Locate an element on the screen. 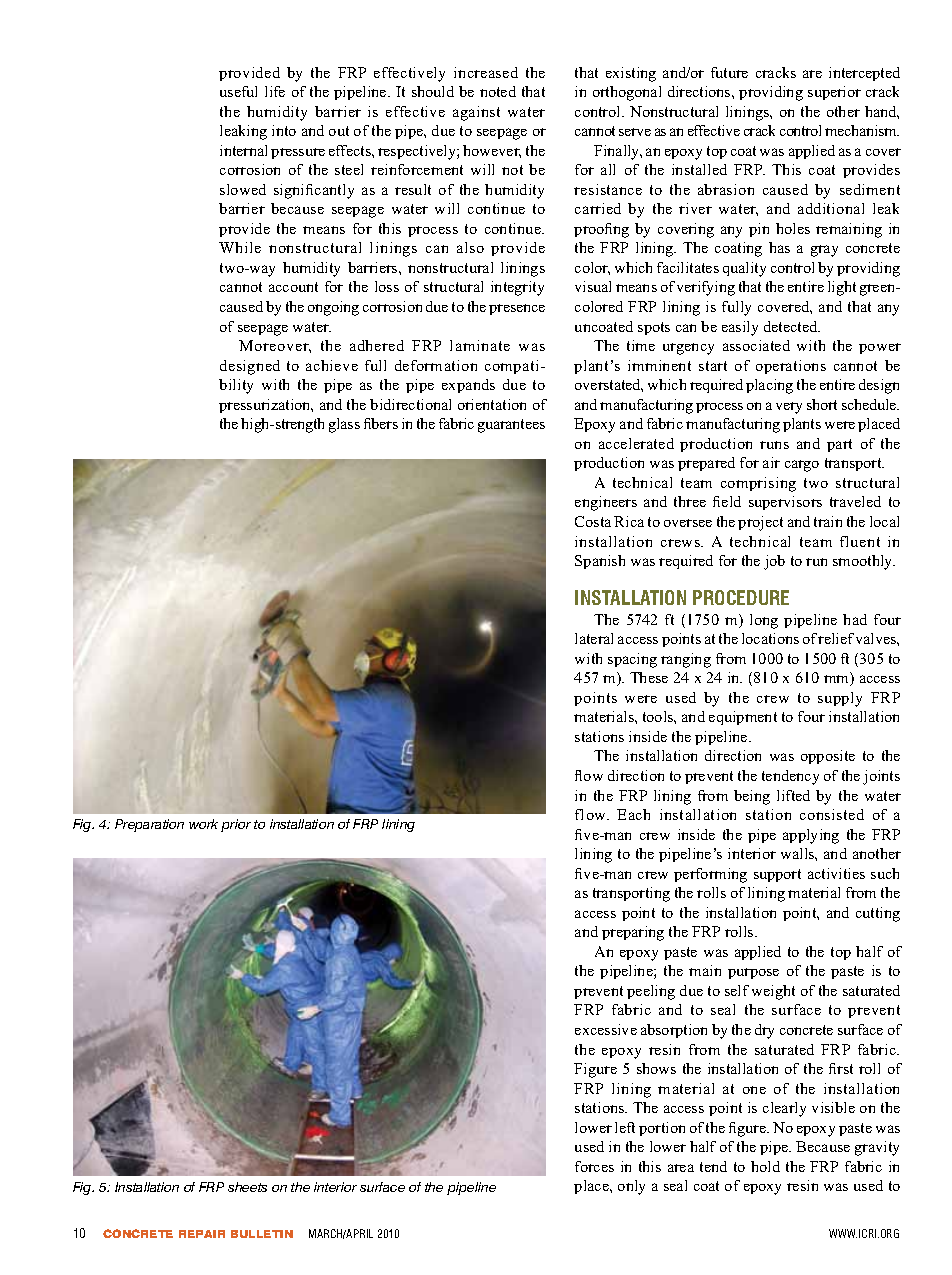 Image resolution: width=952 pixels, height=1275 pixels. noted is located at coordinates (498, 91).
